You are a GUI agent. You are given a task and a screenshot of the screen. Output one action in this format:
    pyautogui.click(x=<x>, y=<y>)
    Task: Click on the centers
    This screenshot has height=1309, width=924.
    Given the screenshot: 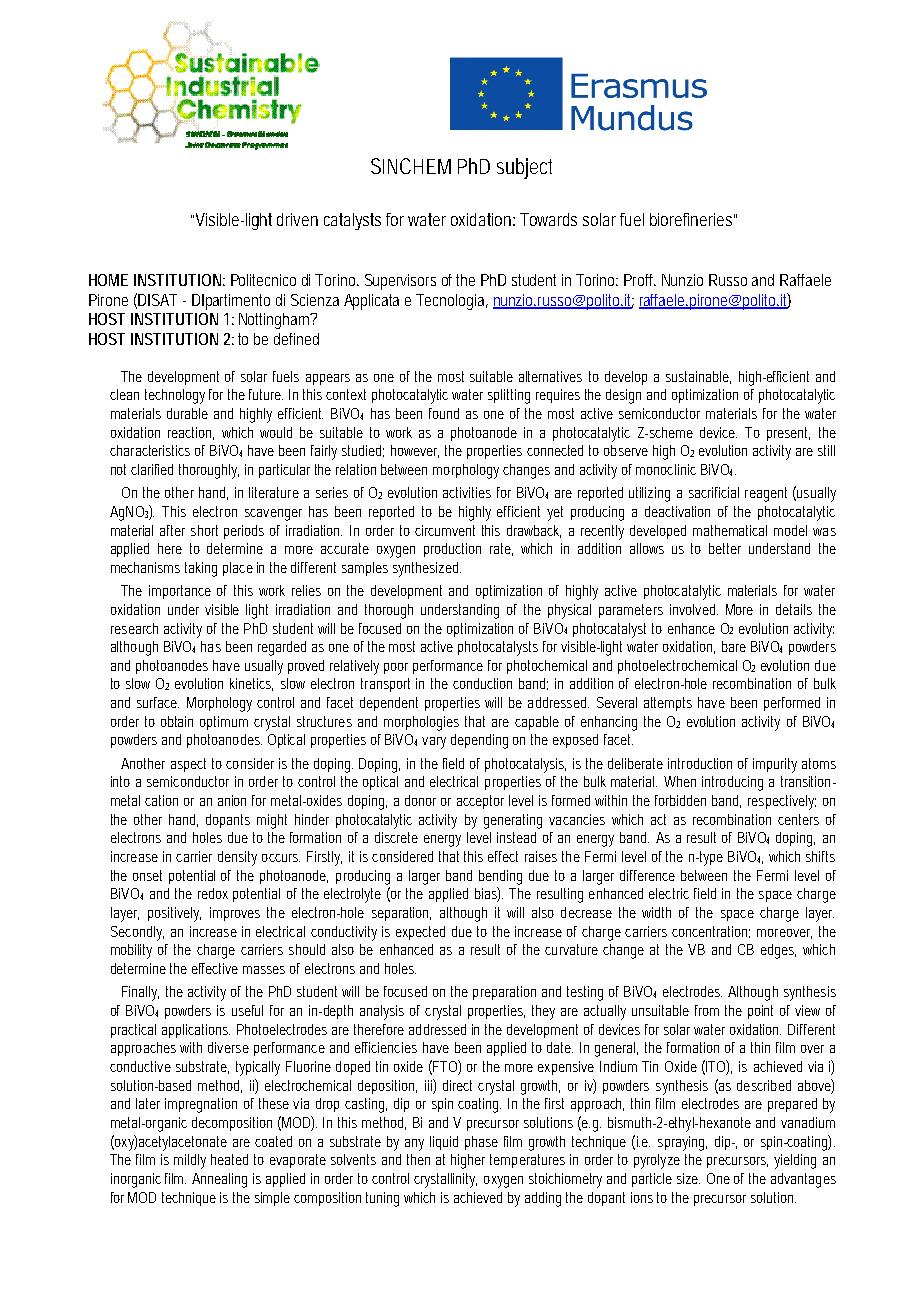 What is the action you would take?
    pyautogui.click(x=798, y=819)
